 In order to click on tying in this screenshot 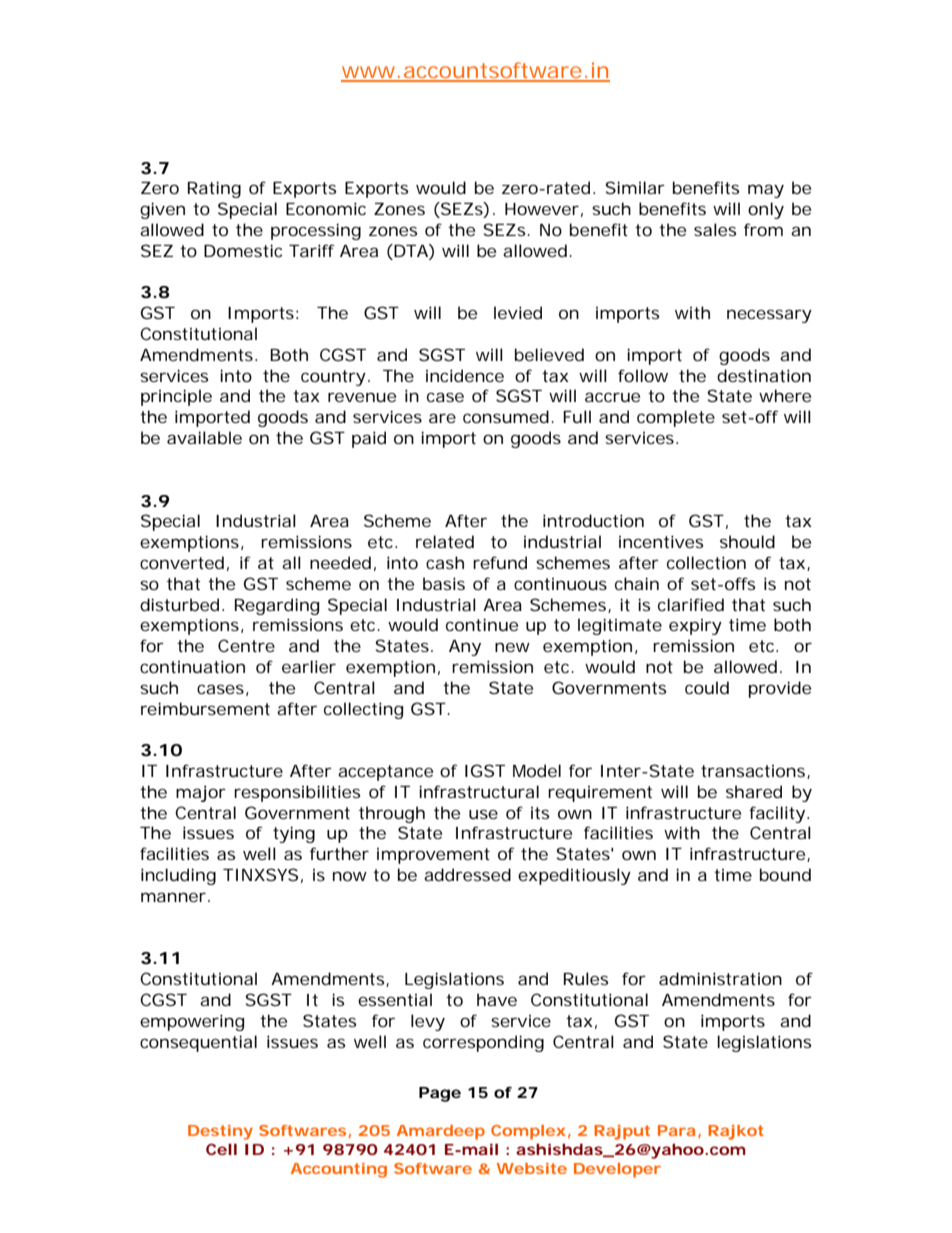, I will do `click(294, 834)`.
